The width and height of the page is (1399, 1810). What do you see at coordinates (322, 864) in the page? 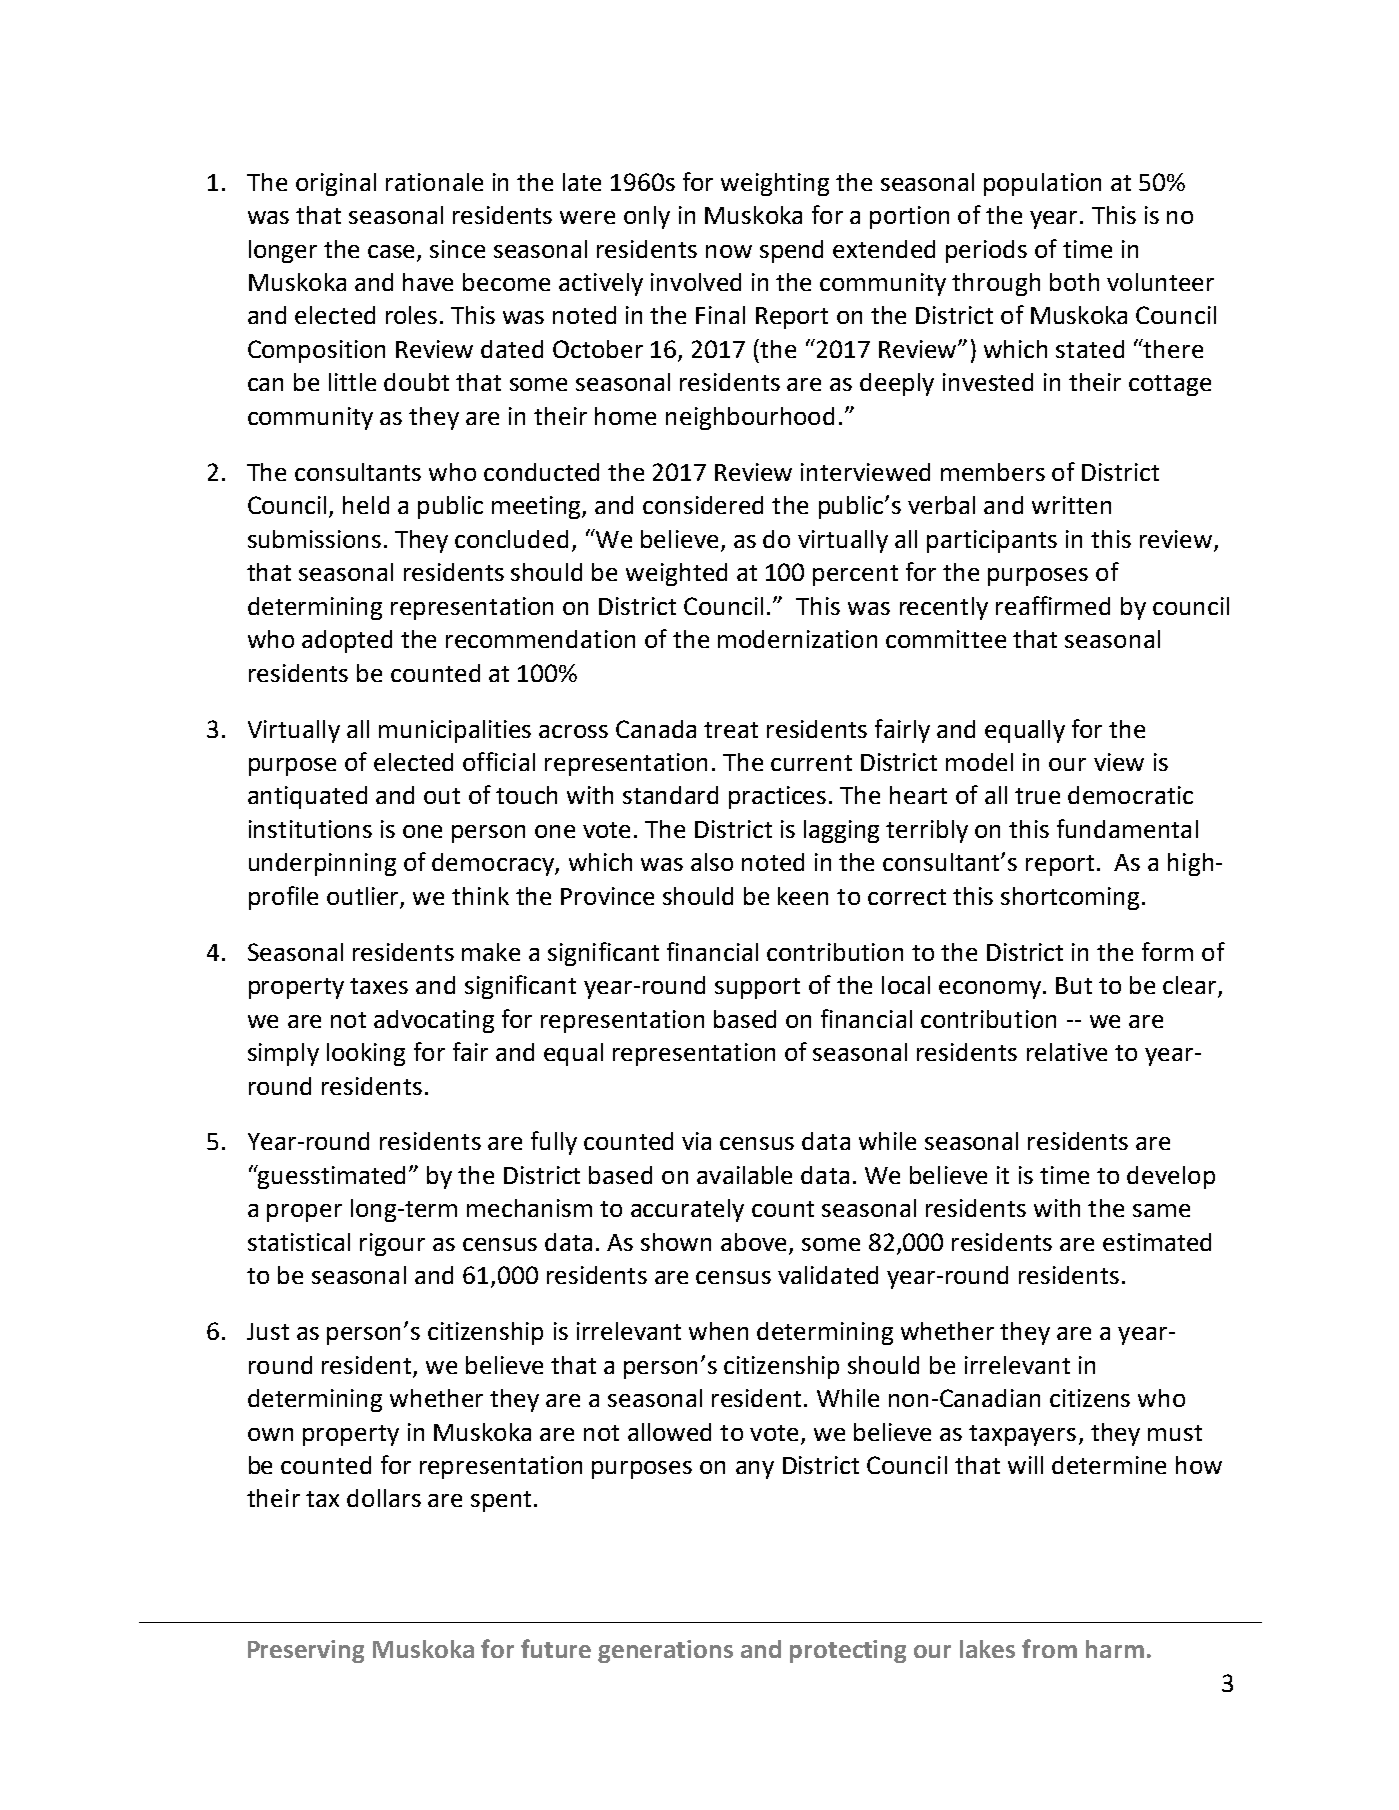
I see `underpinning` at bounding box center [322, 864].
